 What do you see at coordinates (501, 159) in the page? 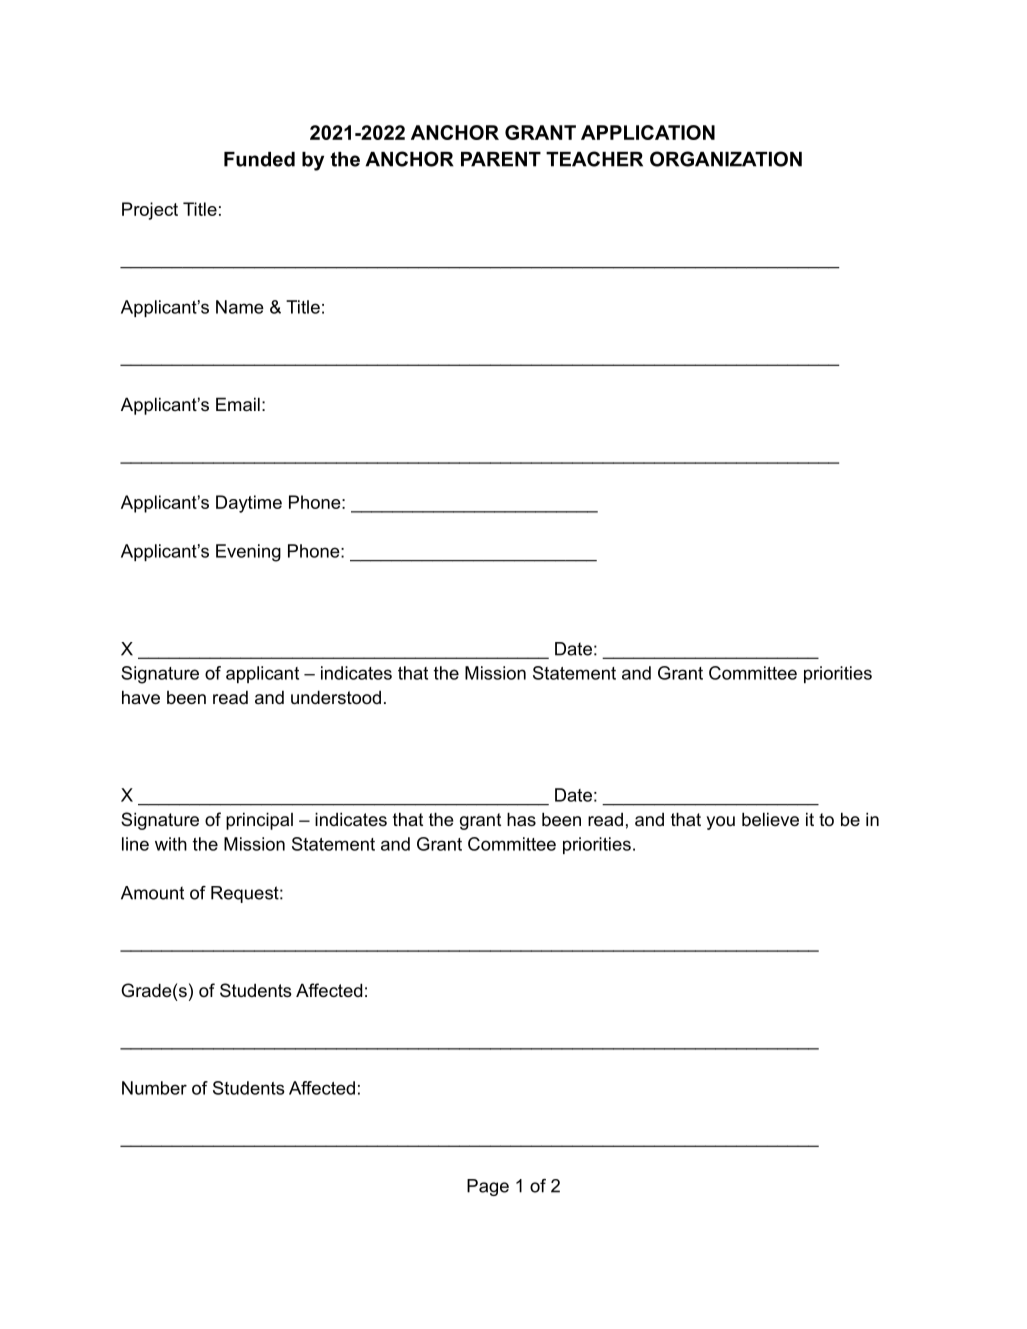
I see `PARENT` at bounding box center [501, 159].
